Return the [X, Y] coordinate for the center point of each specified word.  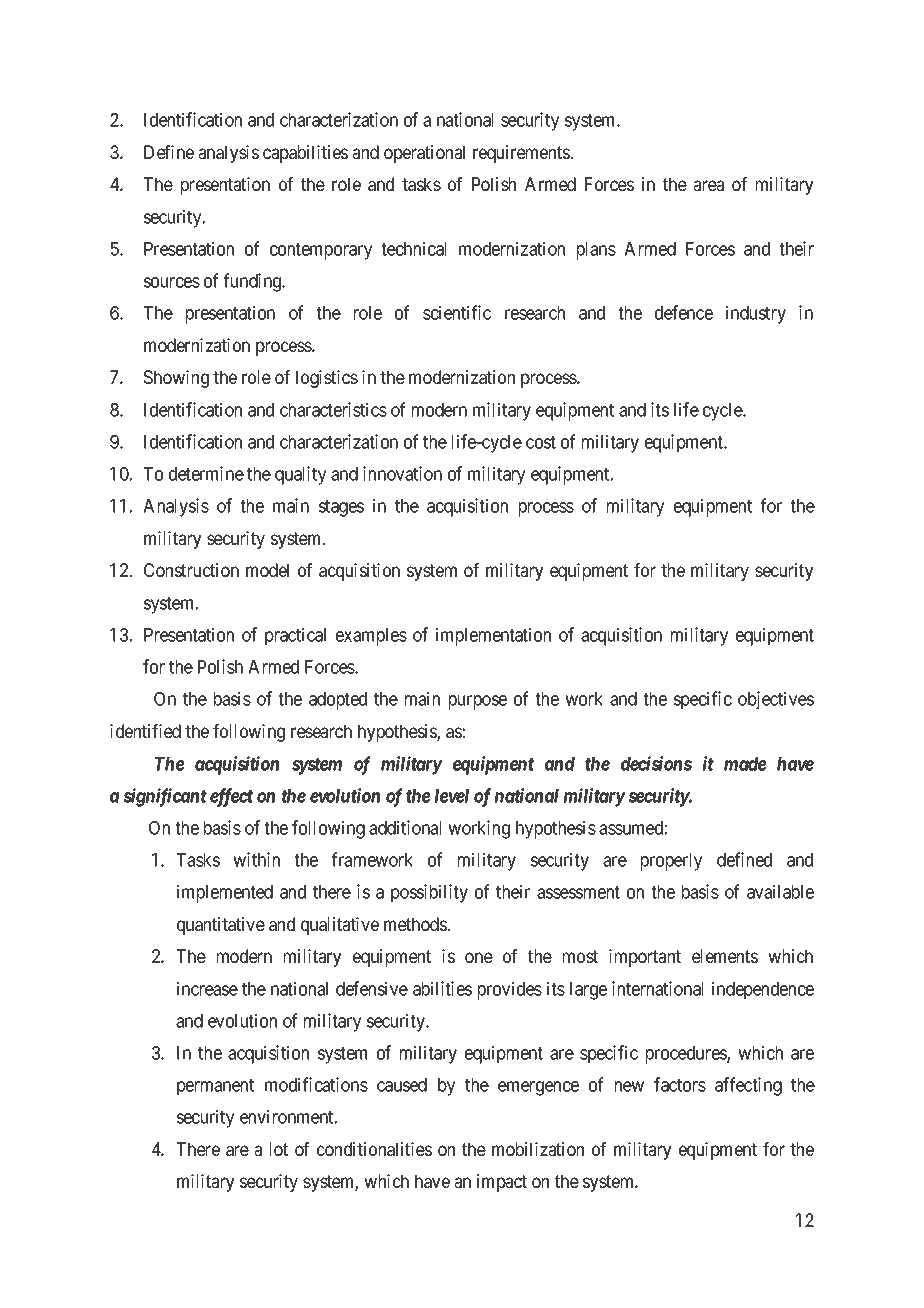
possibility [429, 893]
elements [725, 956]
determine [206, 473]
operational [424, 154]
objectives [776, 700]
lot [279, 1149]
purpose [478, 702]
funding [253, 282]
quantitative [221, 926]
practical [295, 636]
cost [541, 442]
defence [684, 312]
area [708, 185]
